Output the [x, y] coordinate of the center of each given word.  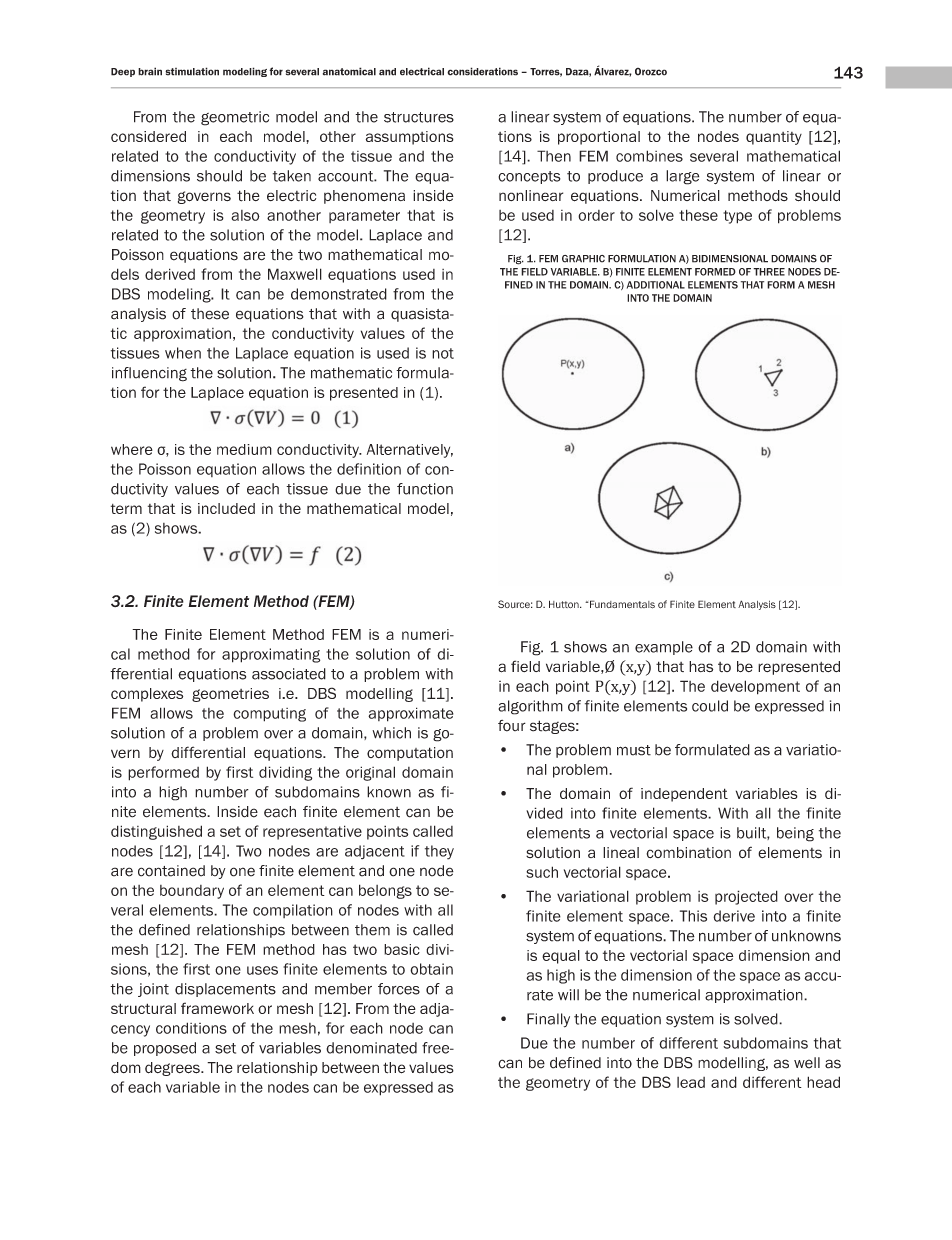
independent [684, 795]
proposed [165, 1049]
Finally [548, 1020]
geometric [235, 118]
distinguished [156, 832]
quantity [774, 138]
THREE [769, 272]
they [439, 852]
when [183, 353]
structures [419, 117]
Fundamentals [621, 604]
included [226, 508]
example [664, 648]
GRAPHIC [583, 259]
